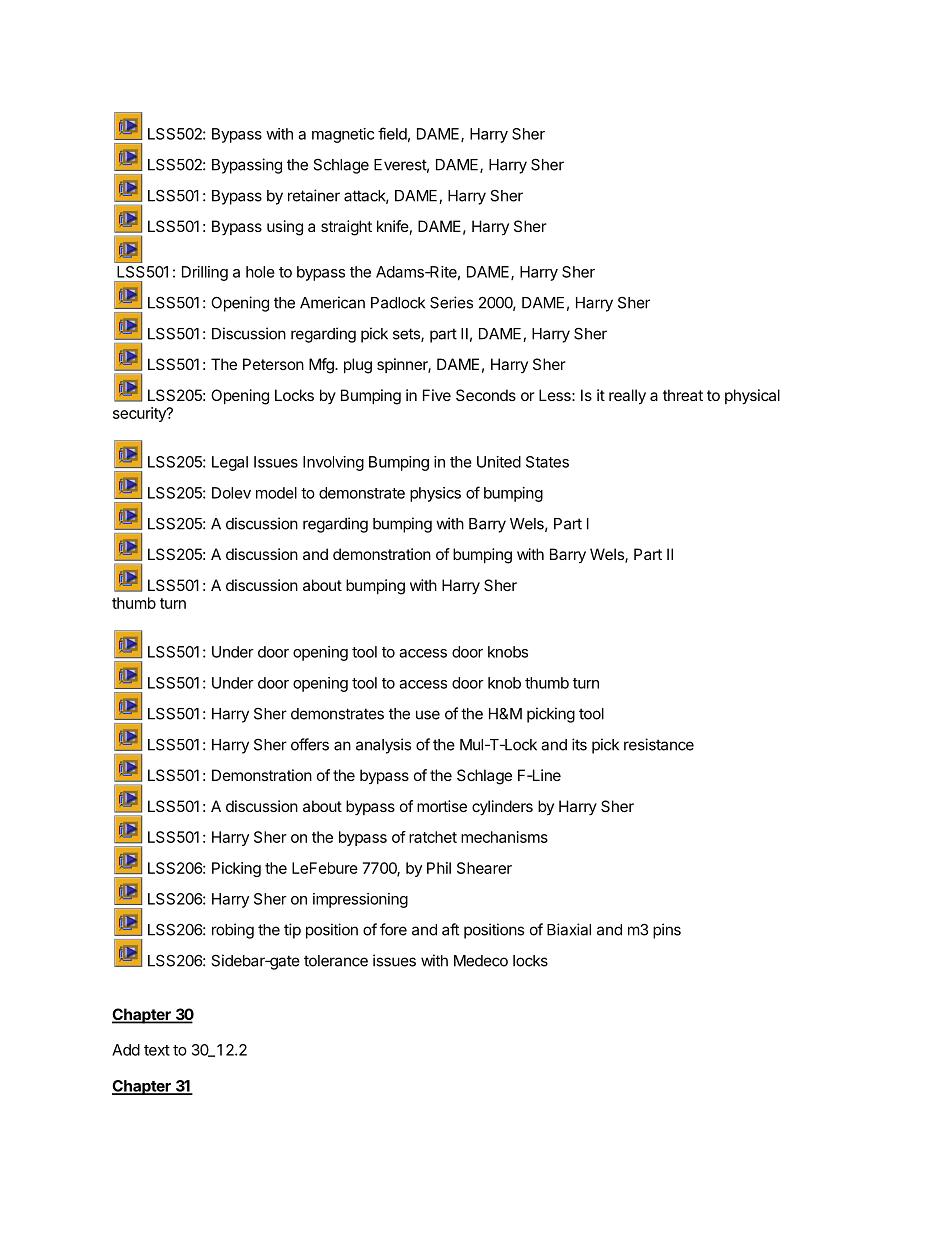  I want to click on Series, so click(451, 302).
